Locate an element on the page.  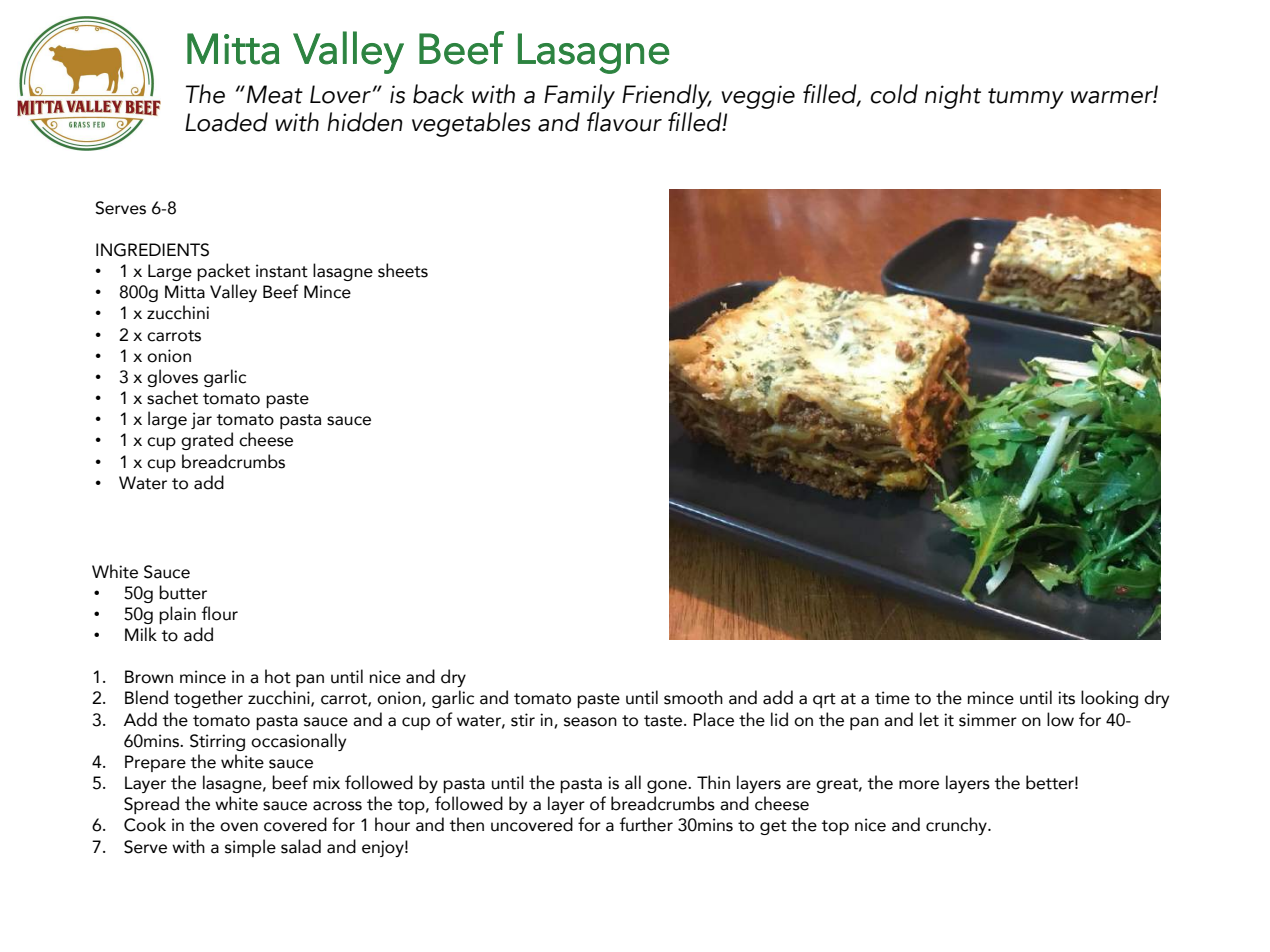
smooth is located at coordinates (693, 697).
